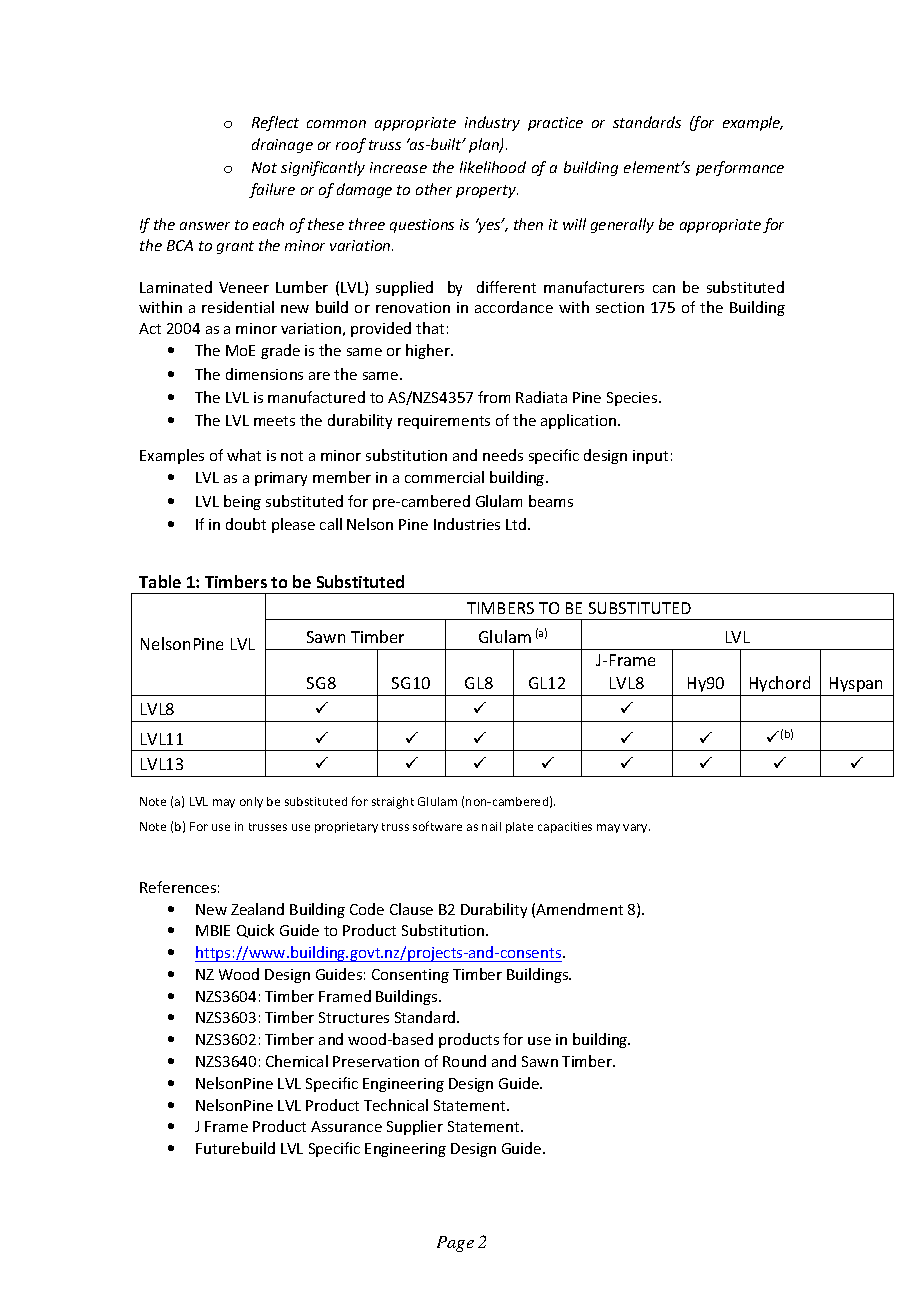 The image size is (924, 1308). What do you see at coordinates (393, 803) in the page?
I see `straight` at bounding box center [393, 803].
